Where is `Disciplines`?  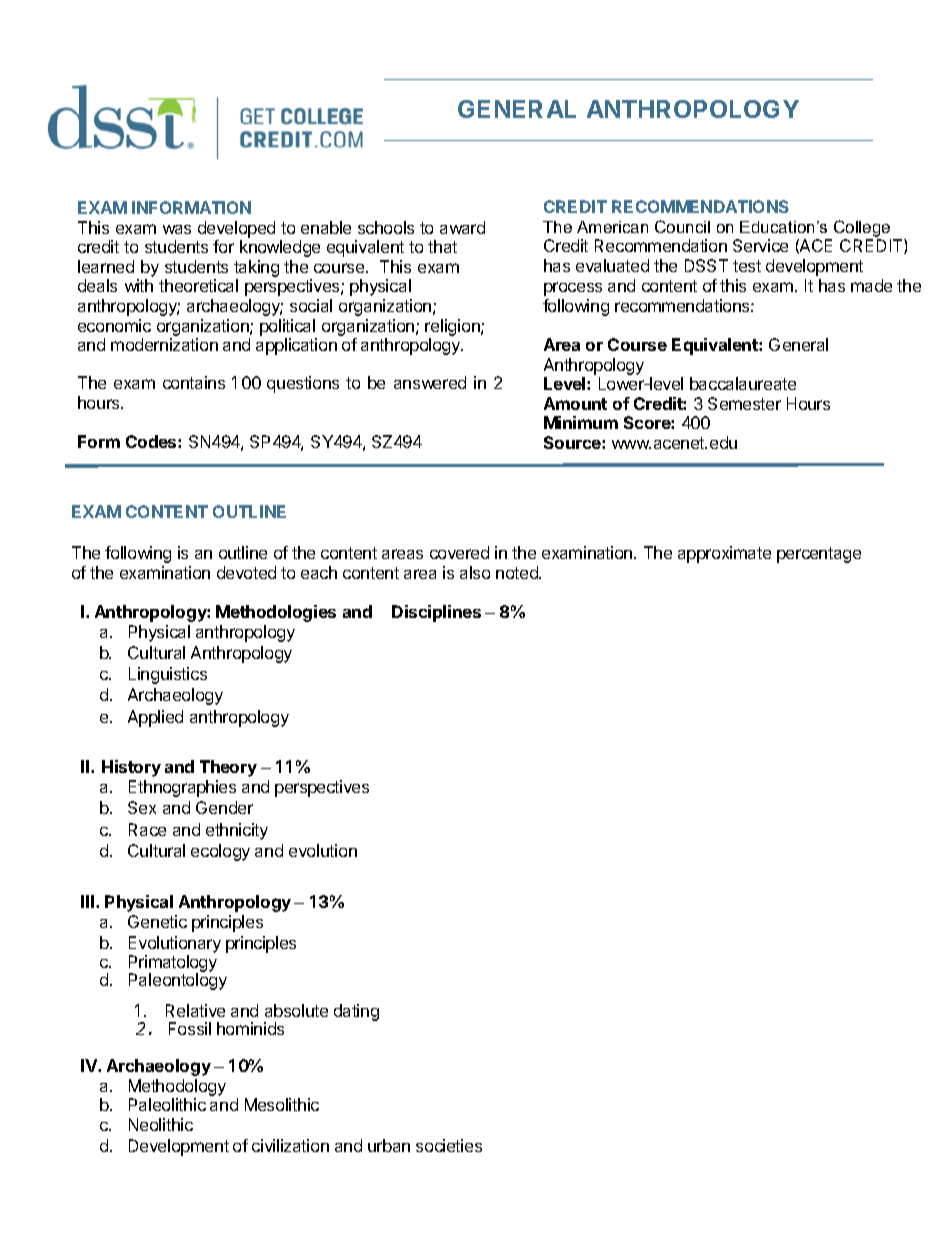
Disciplines is located at coordinates (436, 613).
